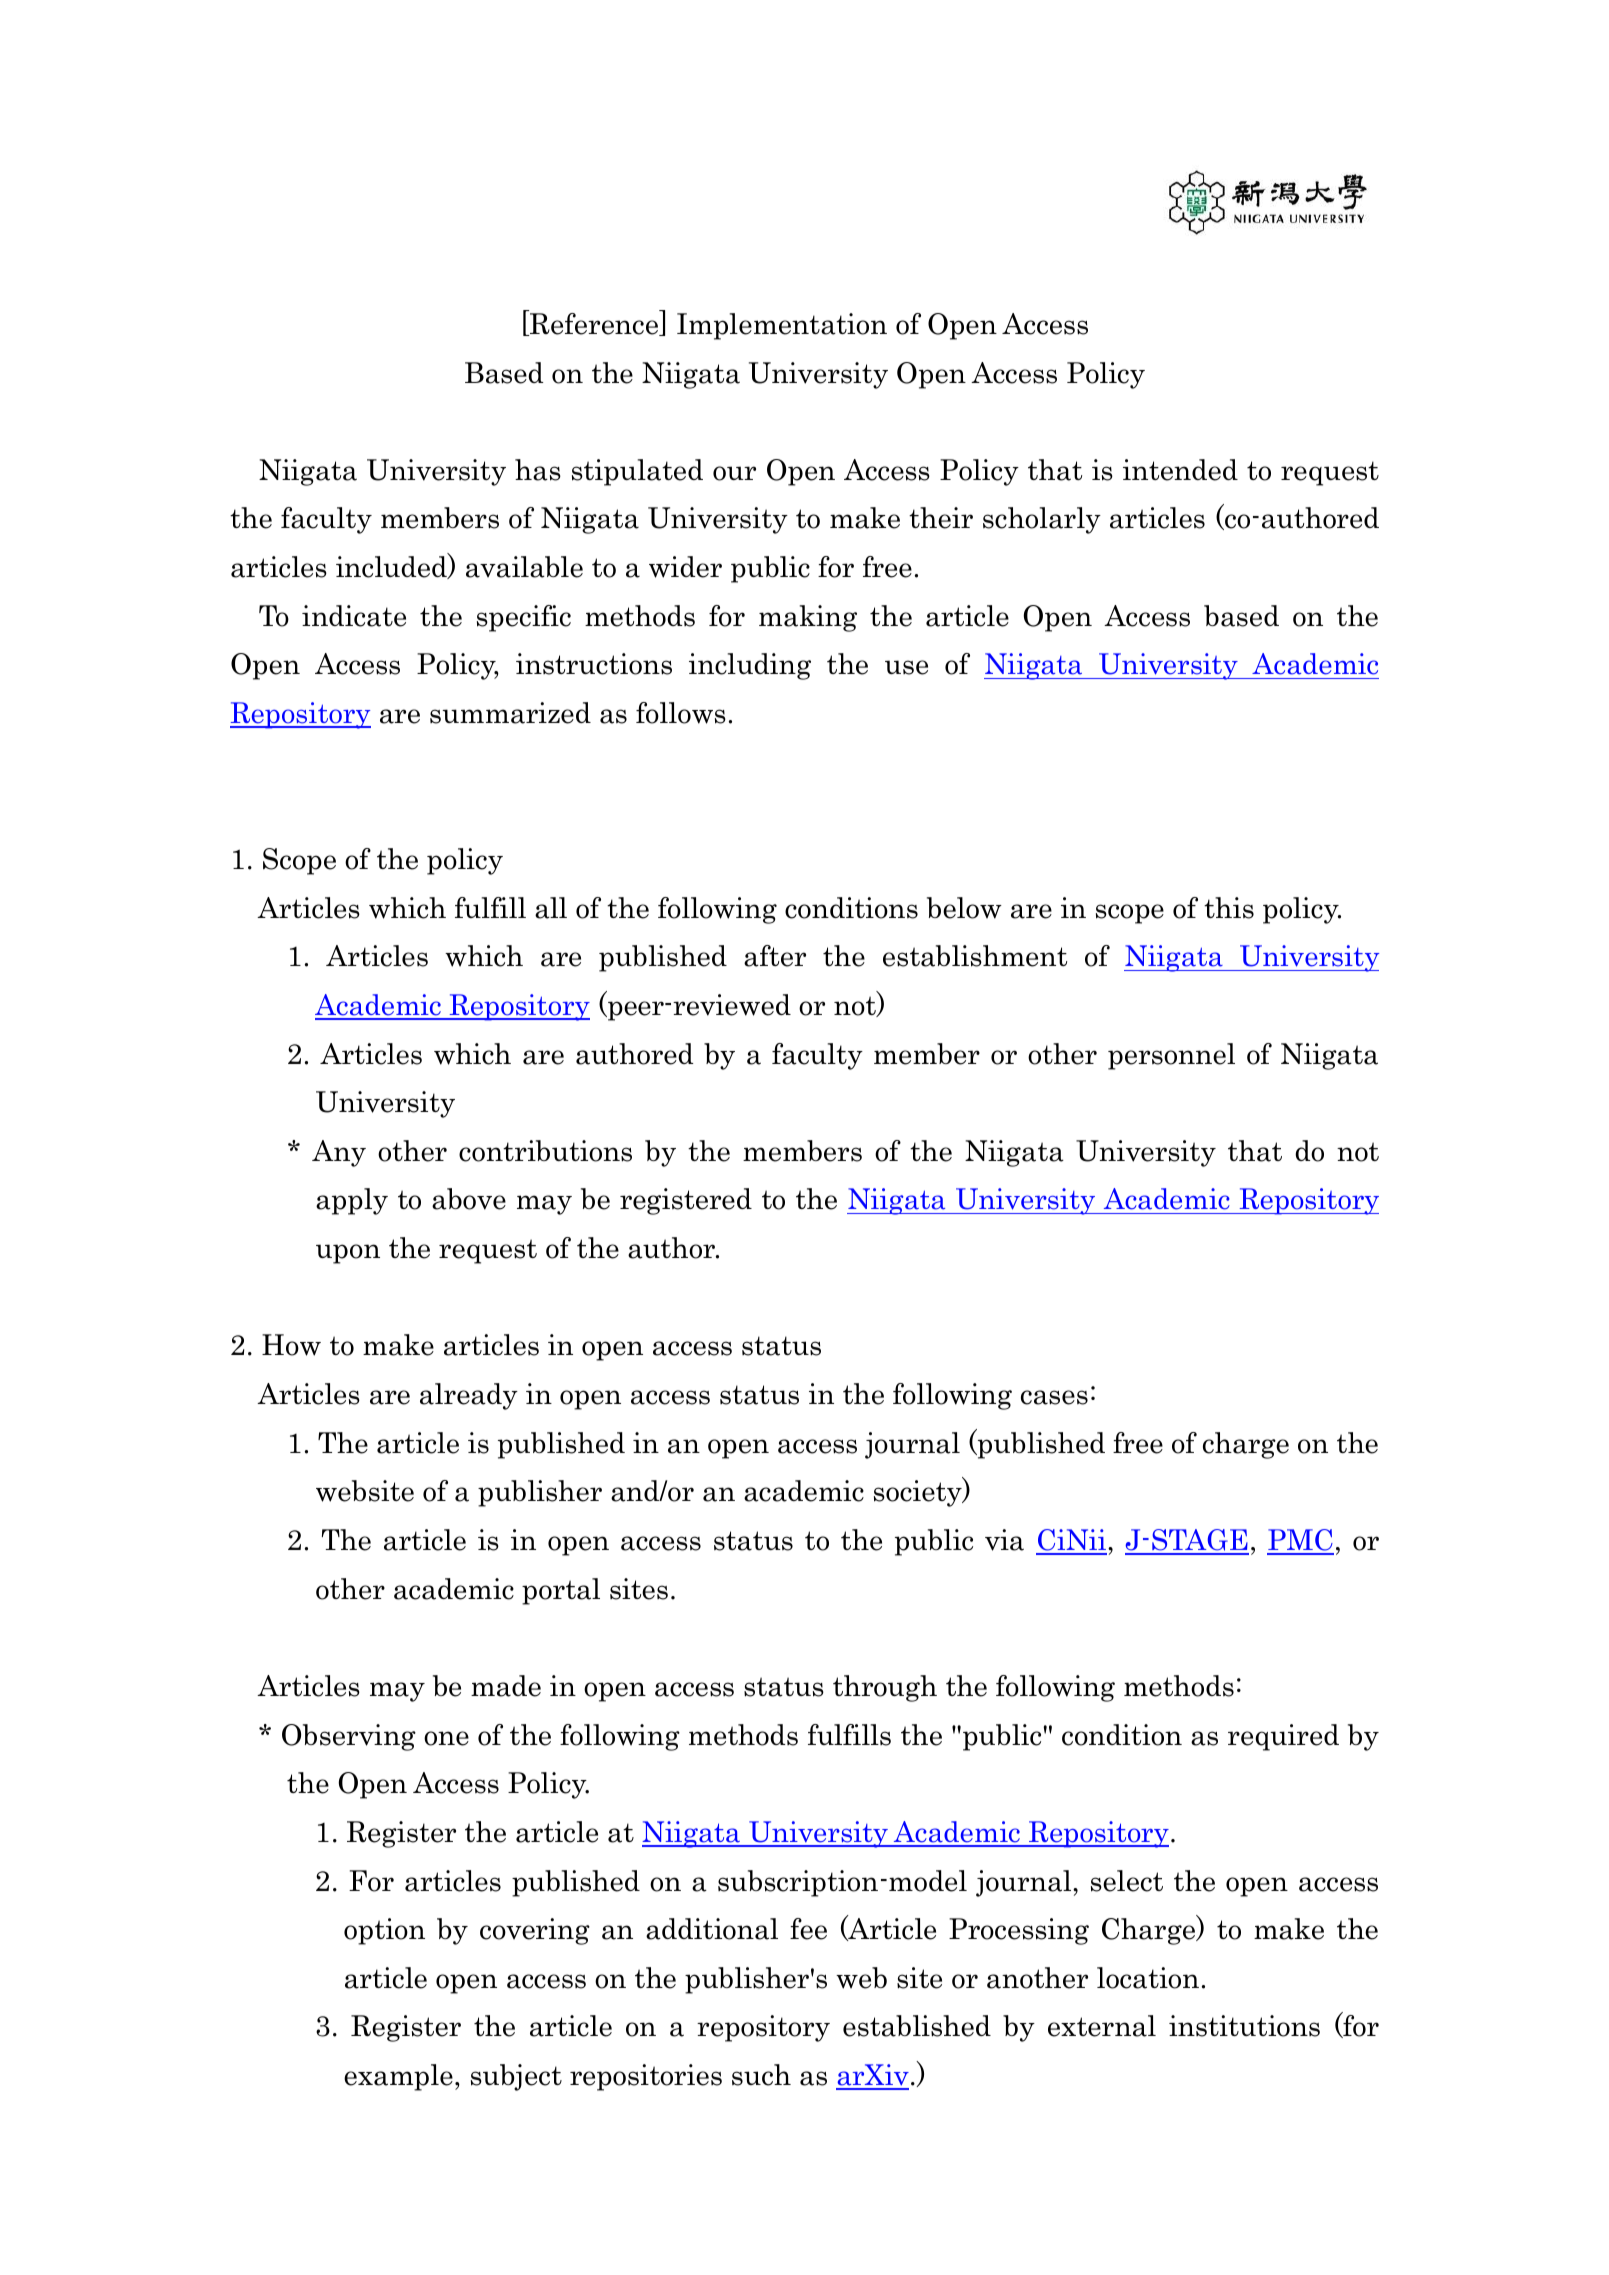  I want to click on above, so click(469, 1199).
